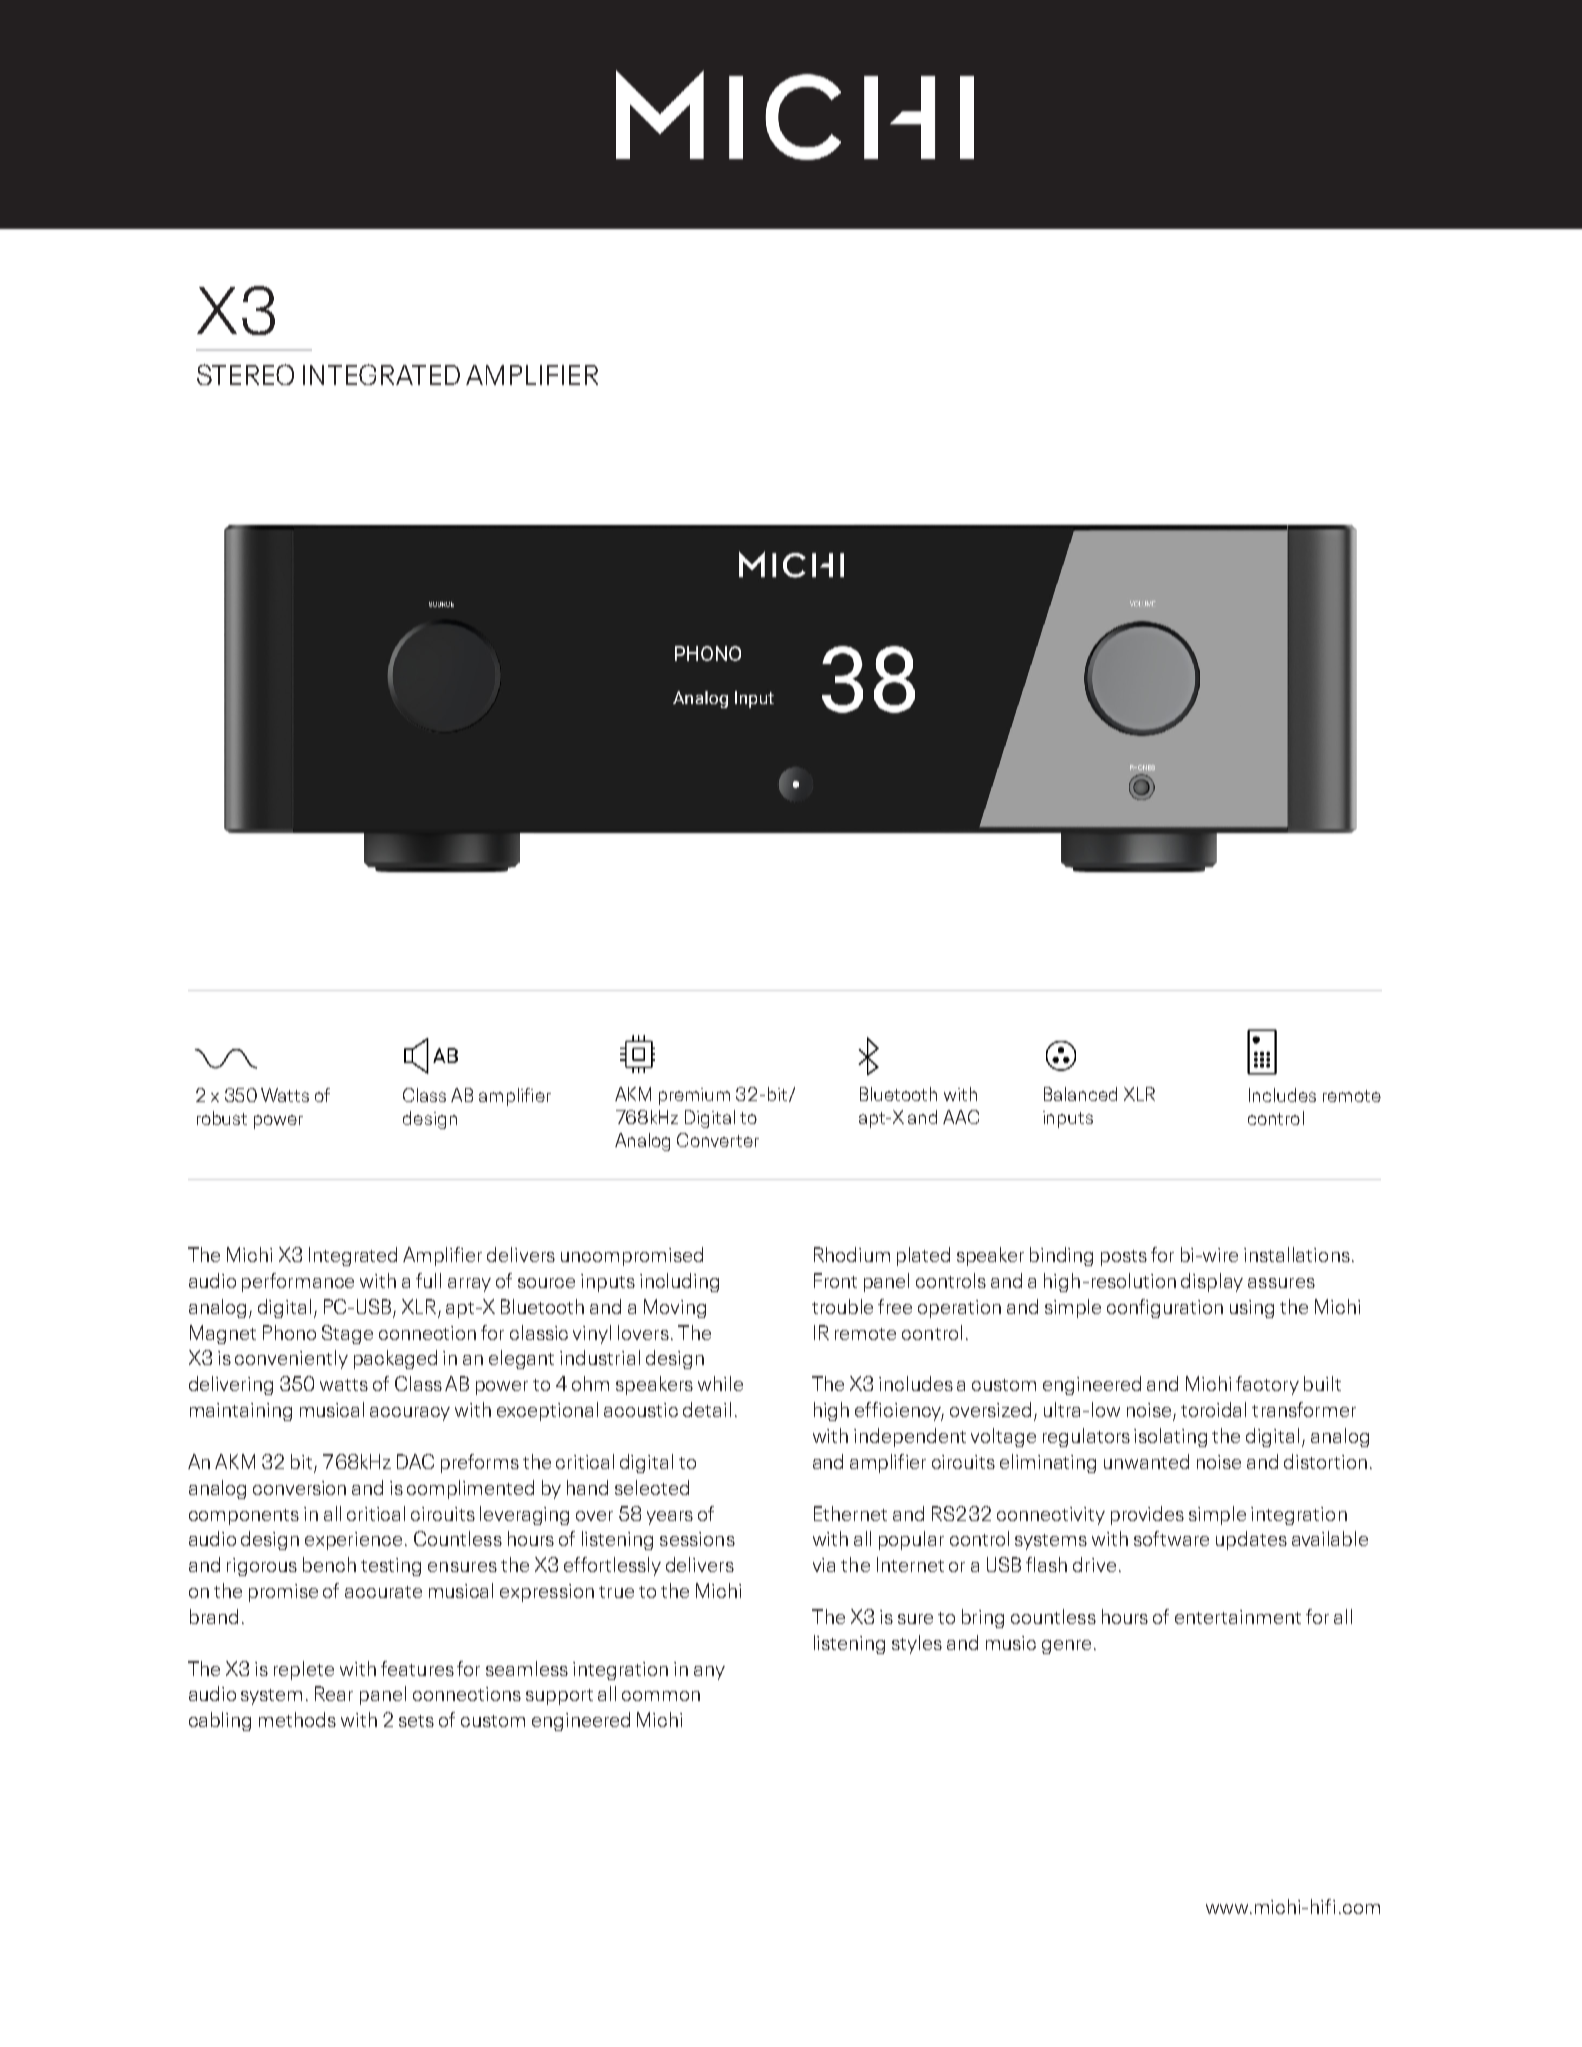 The height and width of the screenshot is (2047, 1582). I want to click on Balanced, so click(1080, 1094).
